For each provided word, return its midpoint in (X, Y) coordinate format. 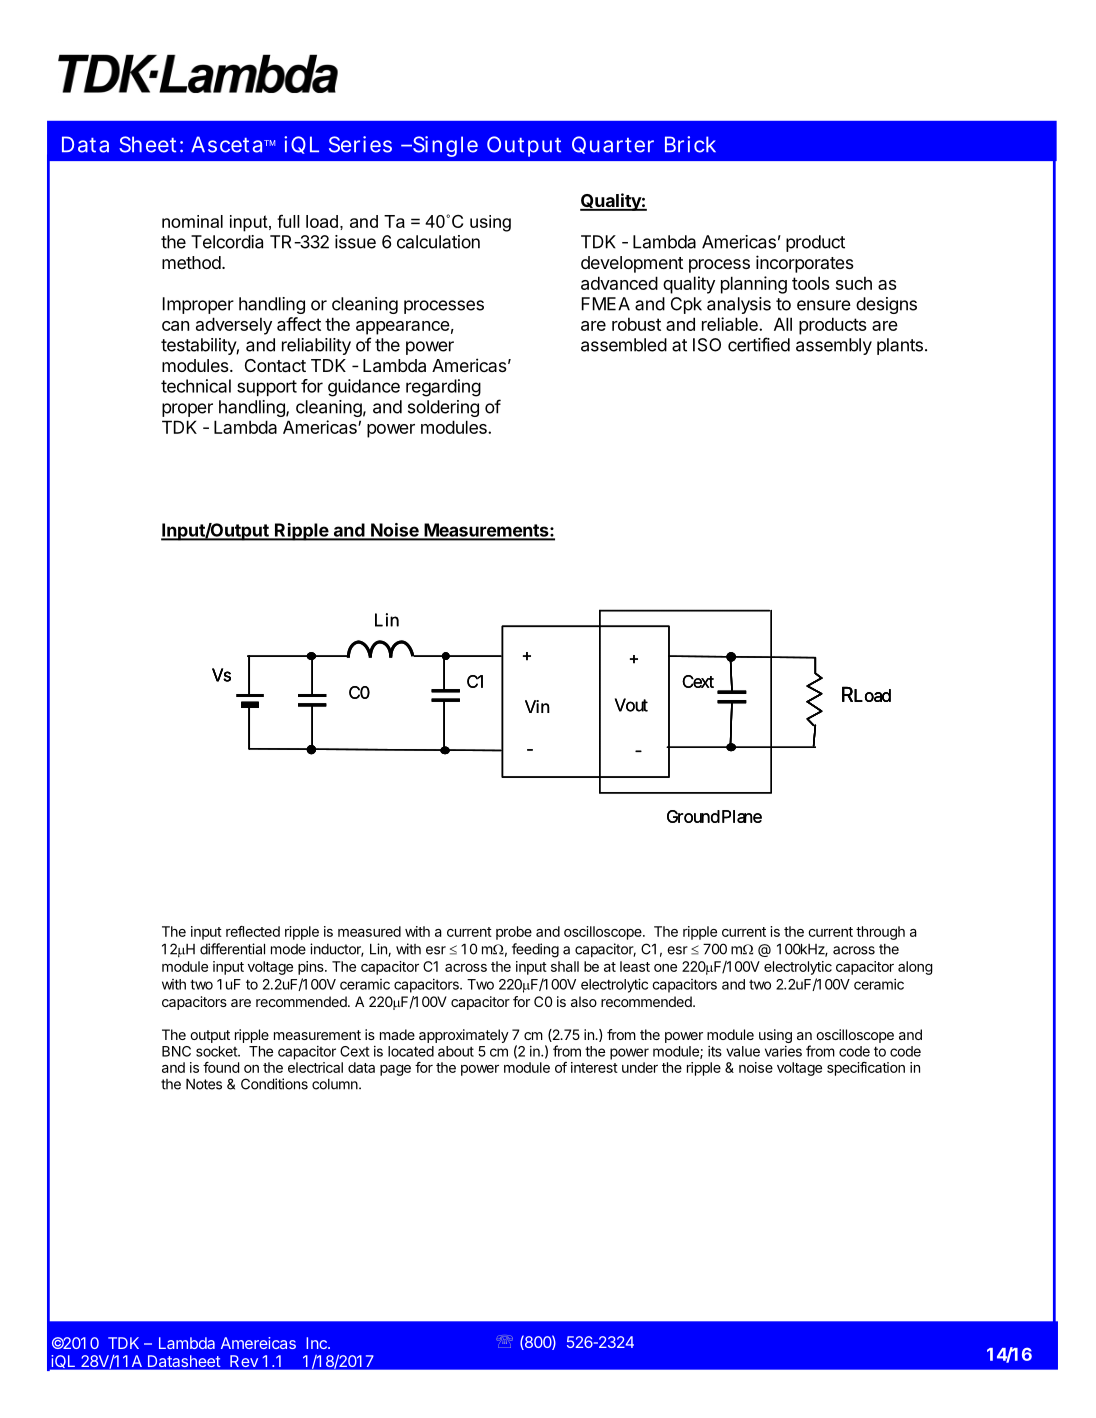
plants (900, 346)
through (880, 933)
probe (514, 933)
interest (594, 1067)
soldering (443, 408)
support (267, 388)
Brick (690, 144)
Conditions (274, 1084)
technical (196, 386)
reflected (253, 931)
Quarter (613, 145)
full (288, 221)
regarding (443, 388)
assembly (834, 346)
